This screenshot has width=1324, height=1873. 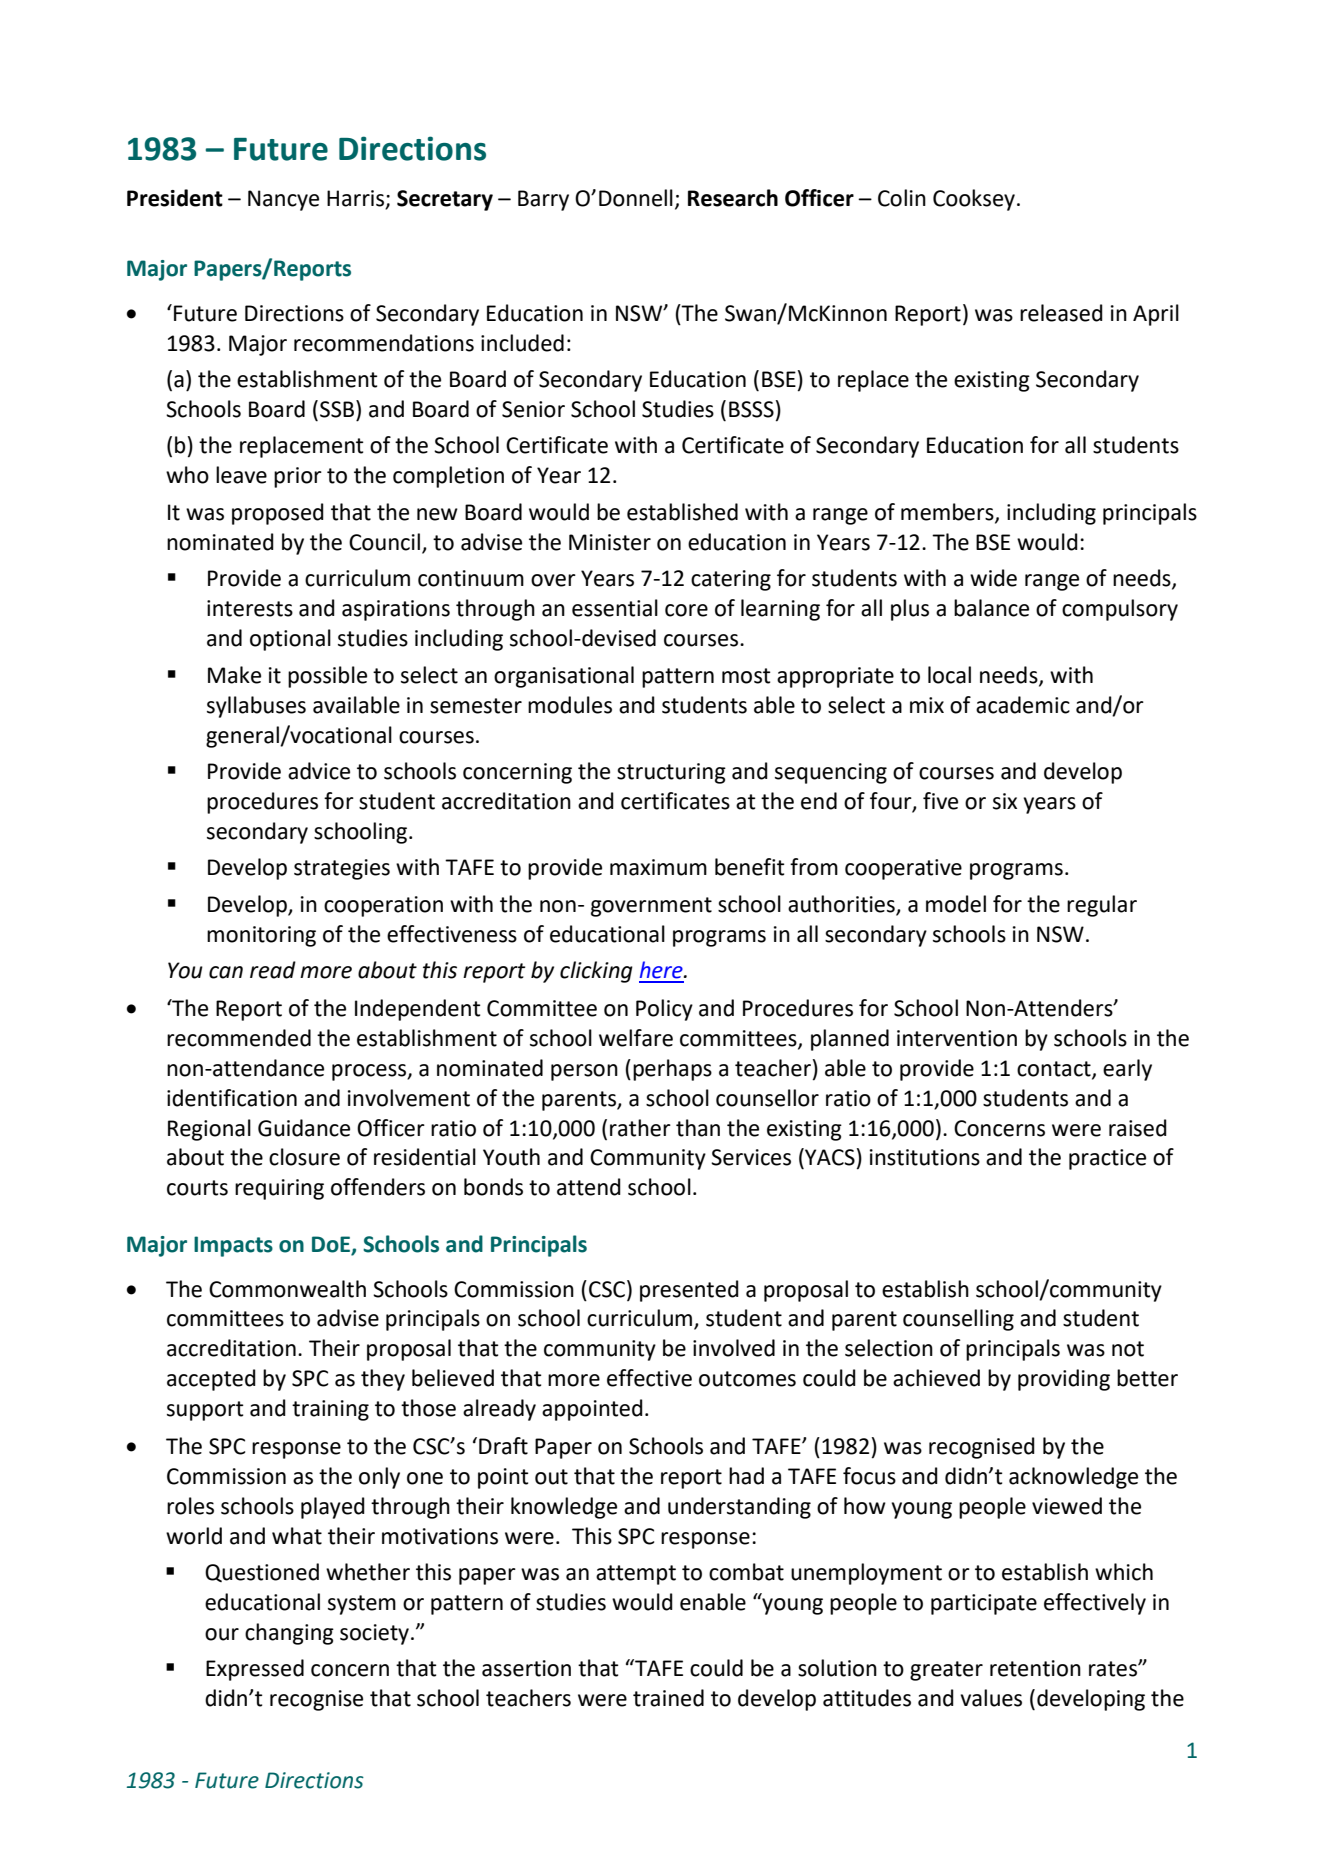 I want to click on Commonwealth, so click(x=287, y=1289).
